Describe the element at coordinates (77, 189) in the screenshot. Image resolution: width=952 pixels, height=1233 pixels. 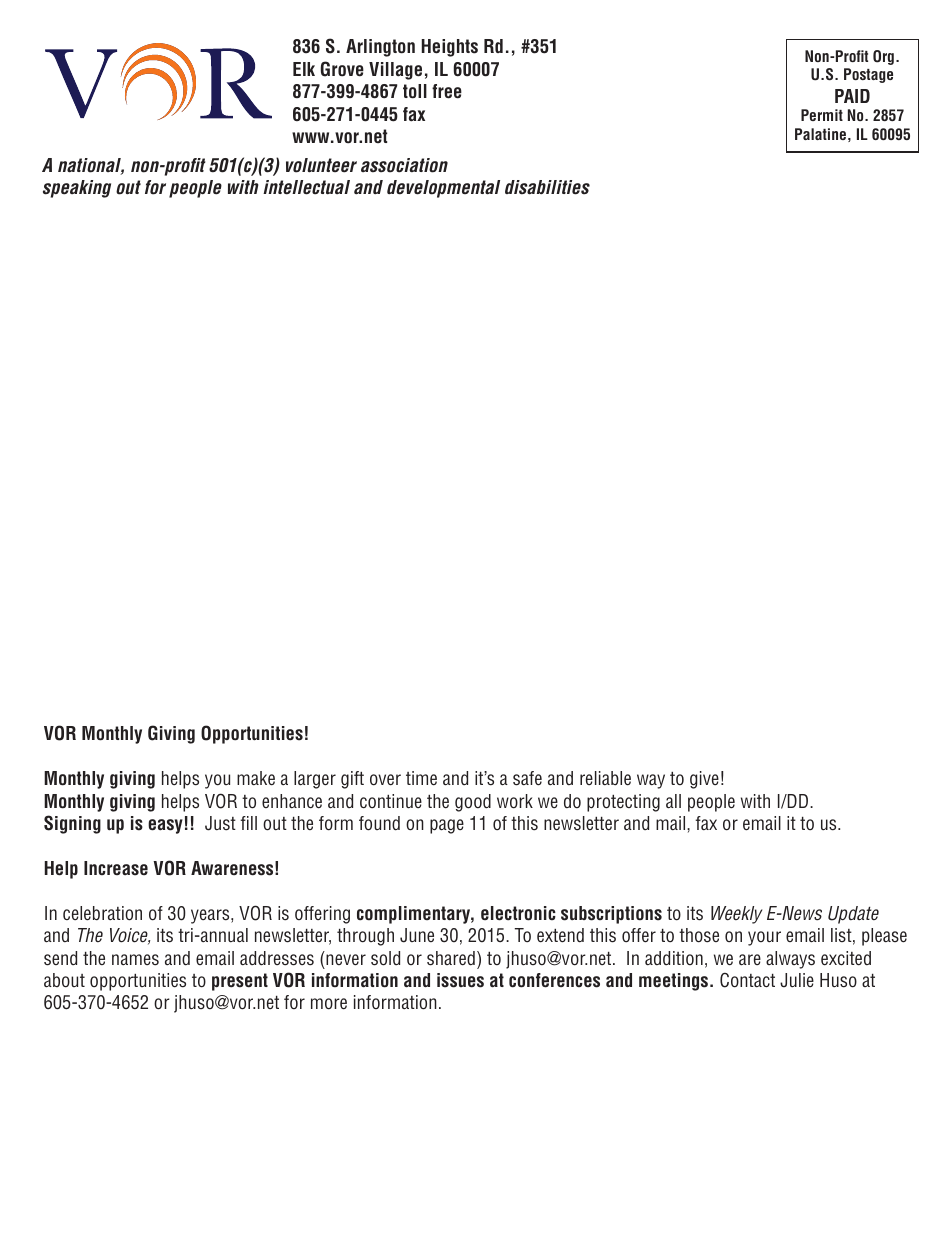
I see `speaking` at that location.
